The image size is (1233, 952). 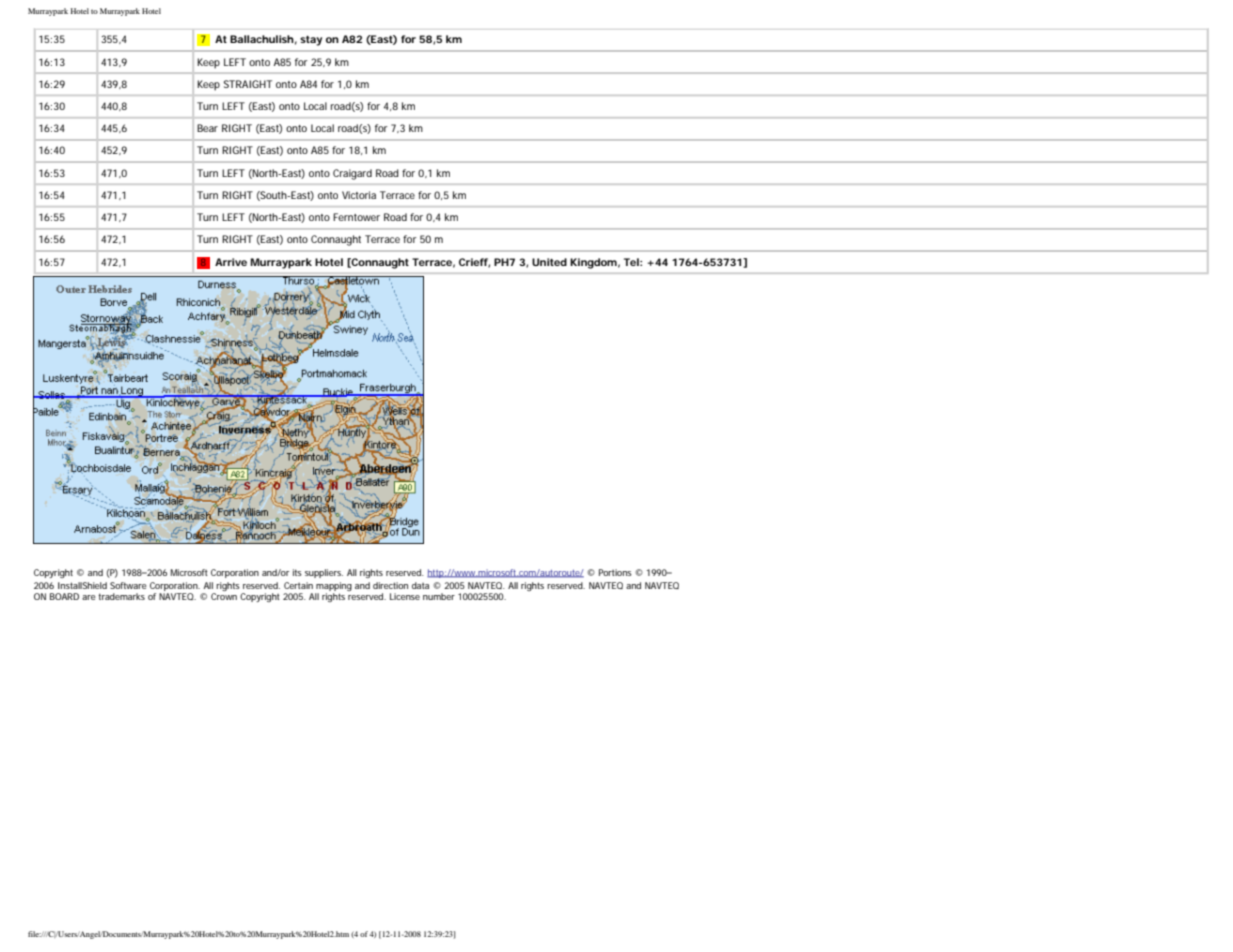 I want to click on its, so click(x=297, y=572).
